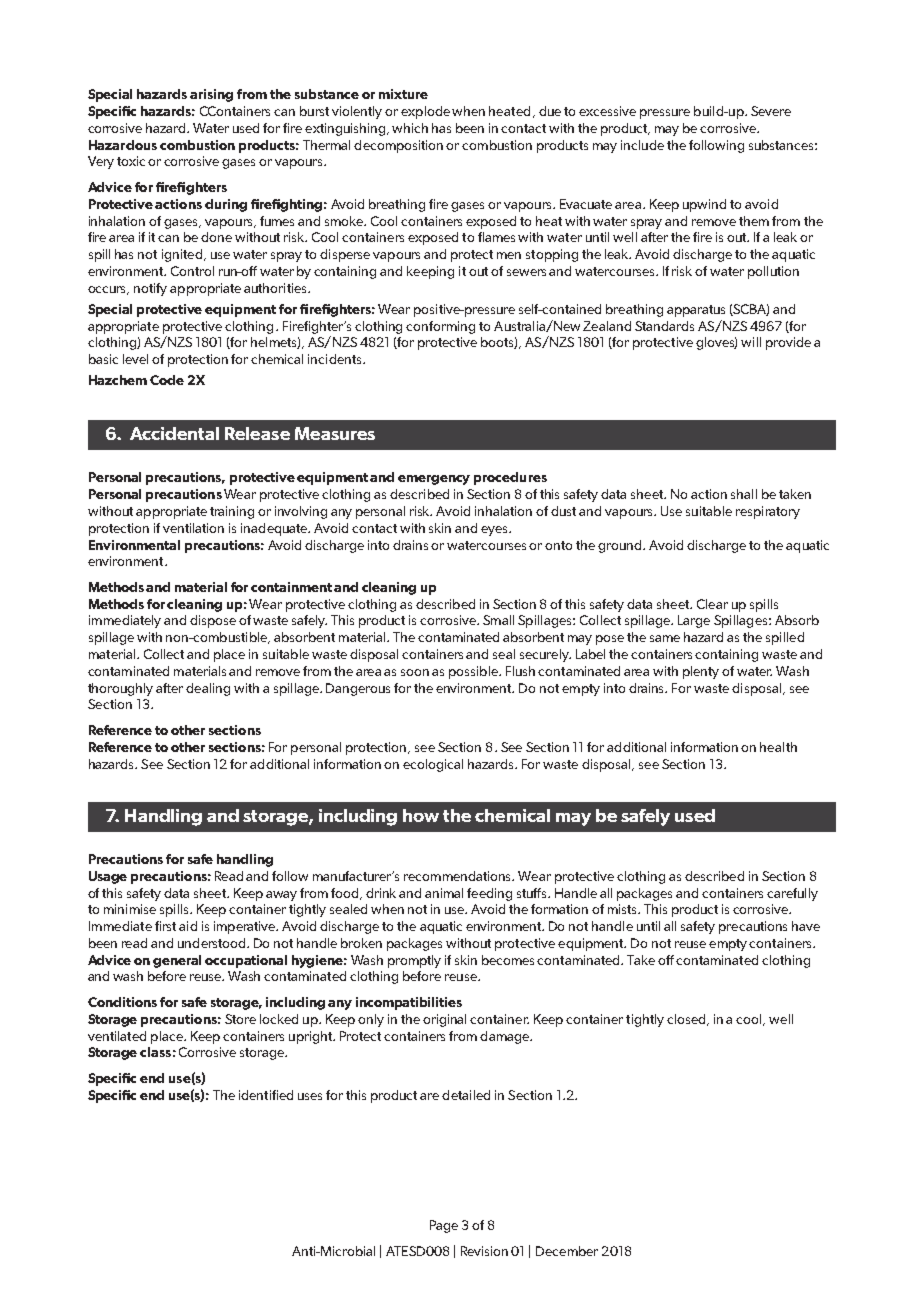 The width and height of the image is (924, 1308). I want to click on Severe, so click(771, 111).
